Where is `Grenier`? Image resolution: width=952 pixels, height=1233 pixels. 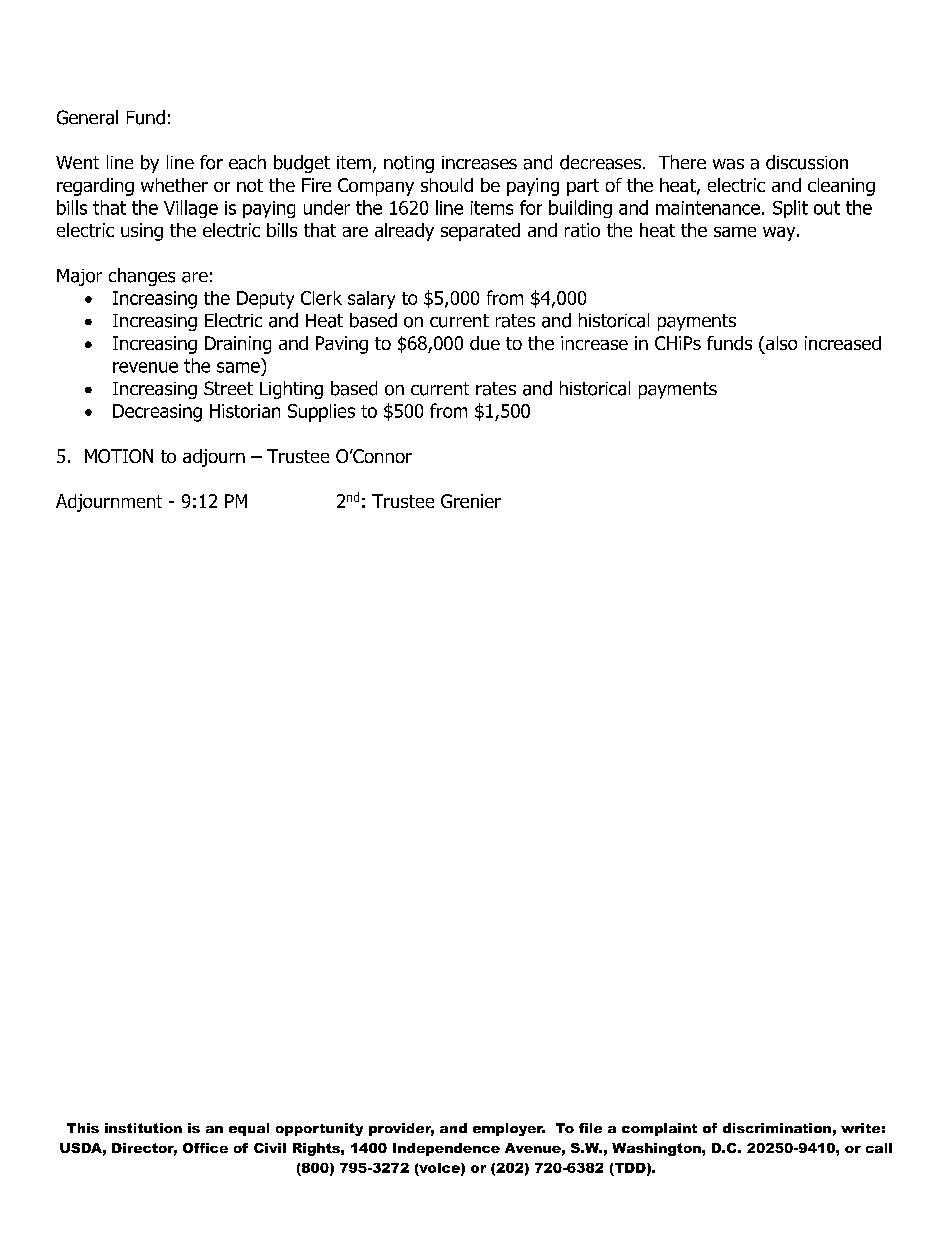
Grenier is located at coordinates (471, 501).
